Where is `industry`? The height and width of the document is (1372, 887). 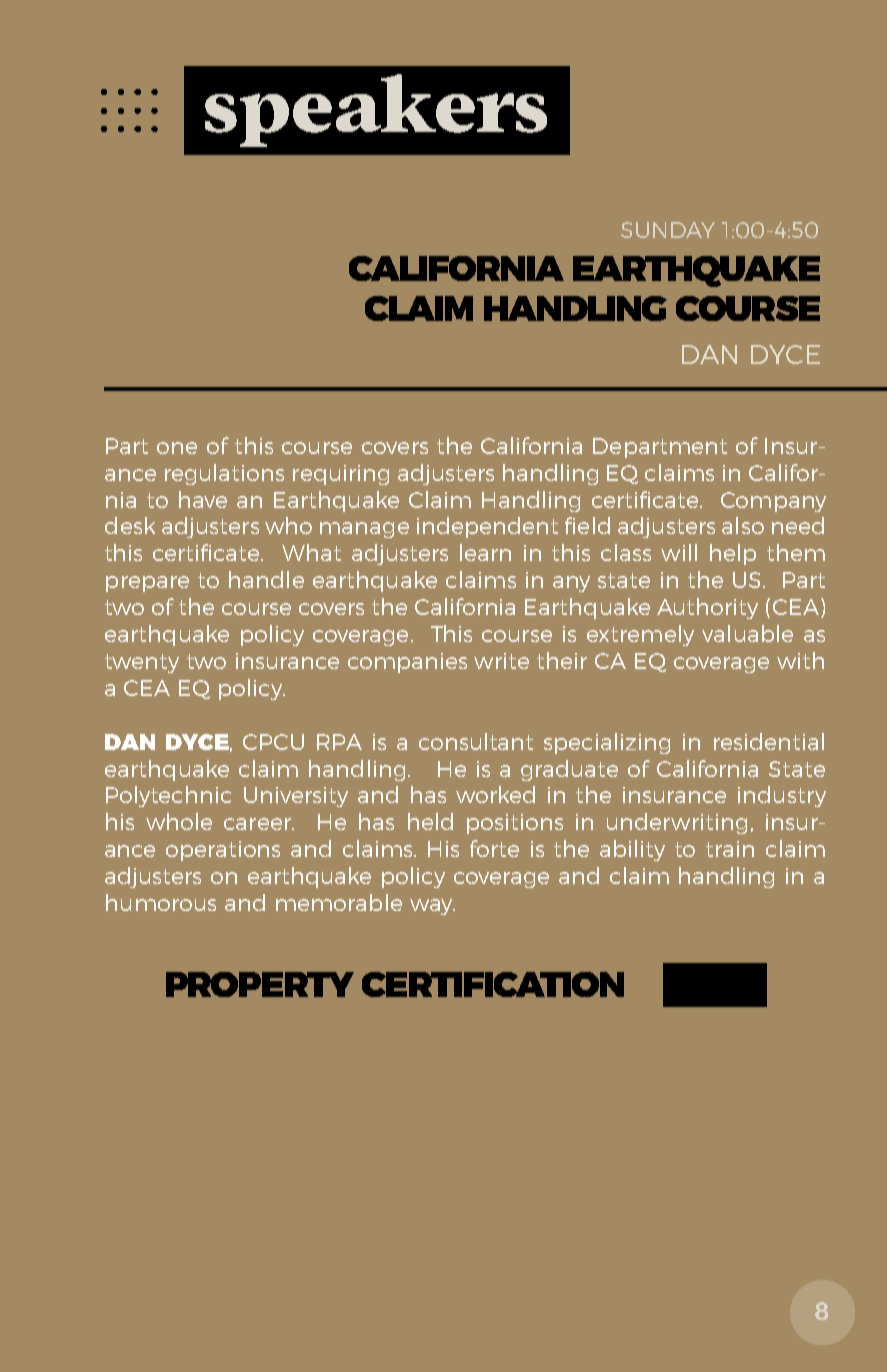
industry is located at coordinates (782, 796).
